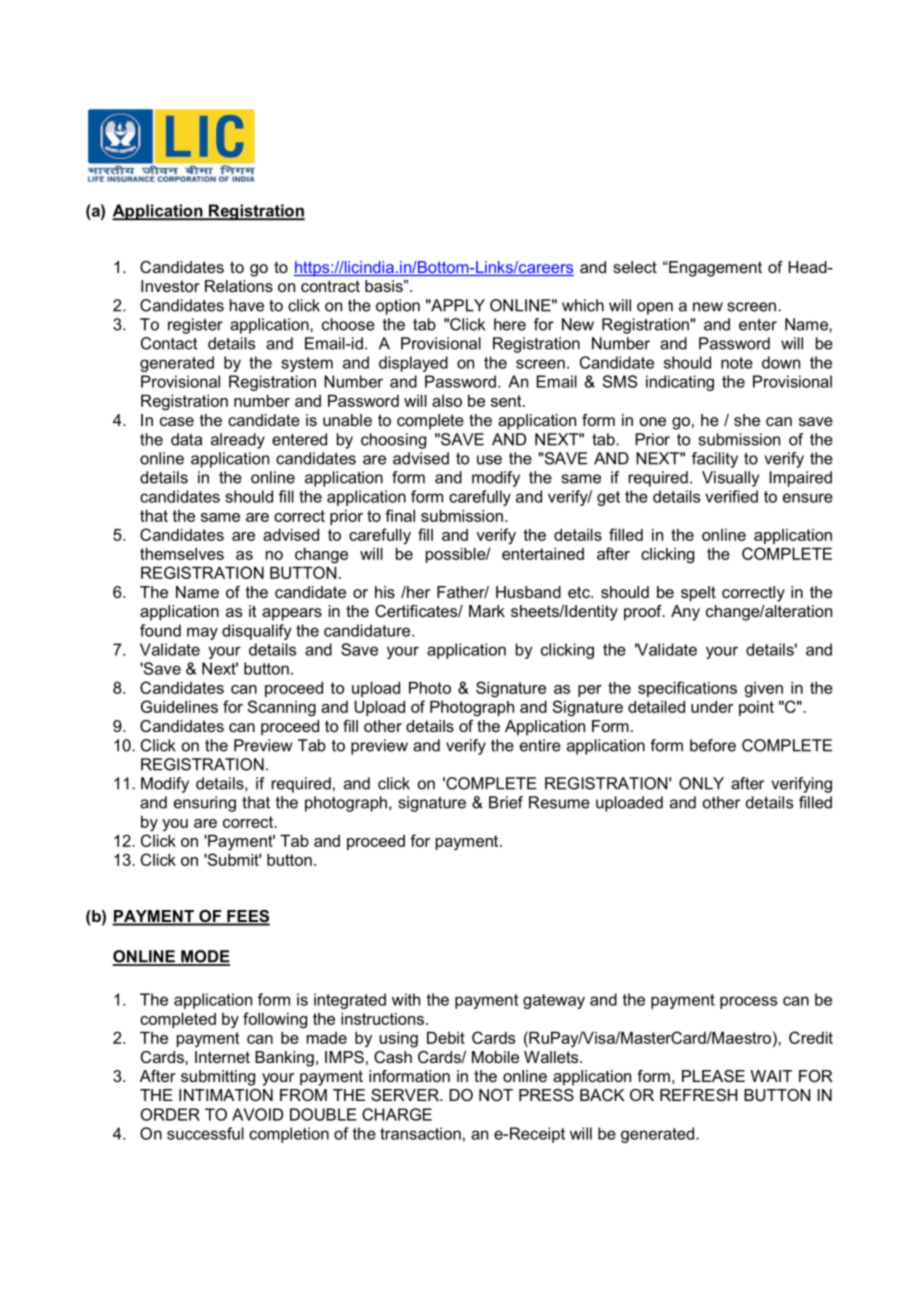  I want to click on Engagement, so click(714, 269).
